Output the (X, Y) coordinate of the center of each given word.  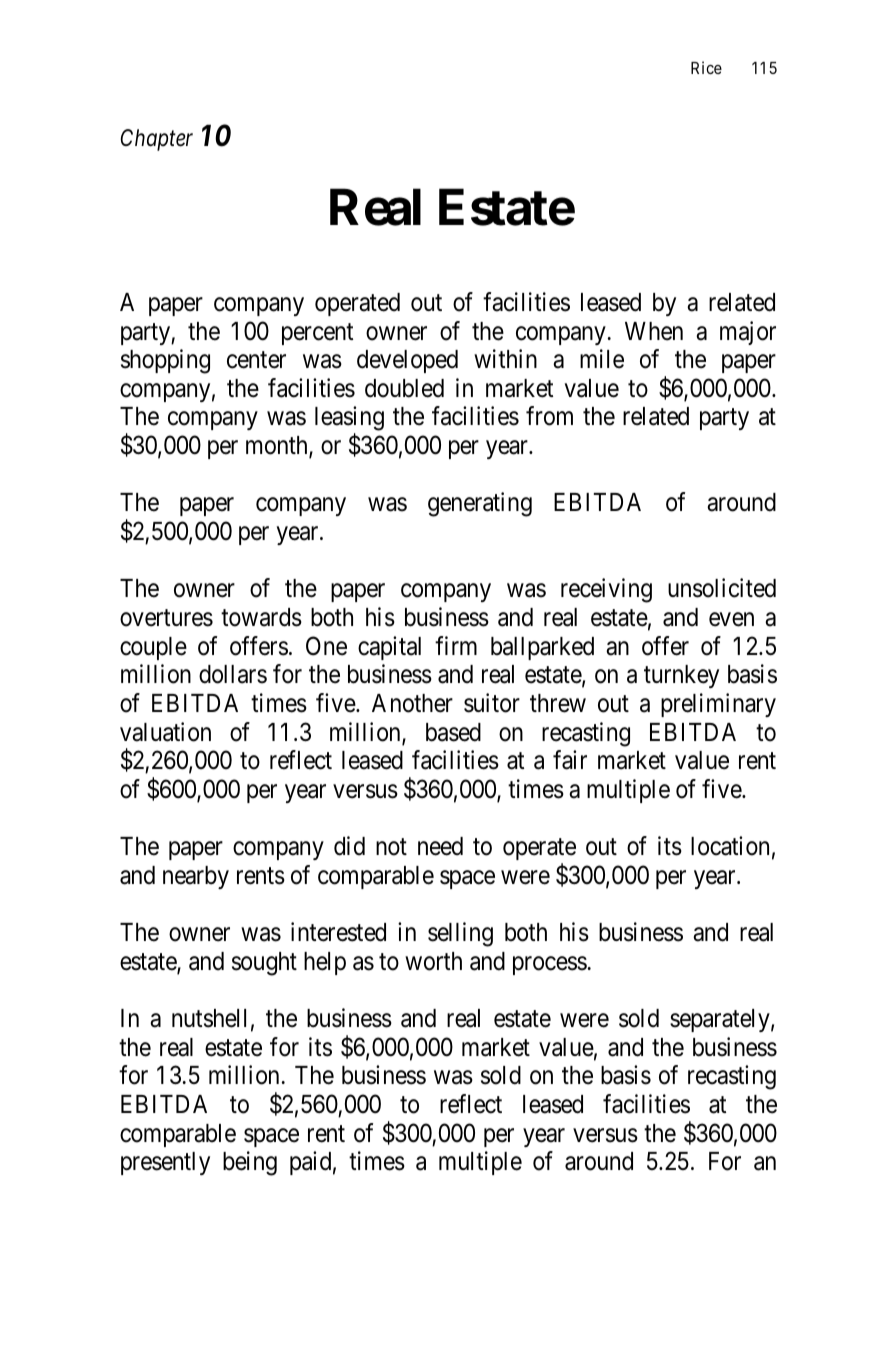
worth (433, 961)
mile (602, 359)
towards (261, 617)
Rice (706, 67)
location (730, 846)
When (654, 331)
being (250, 1163)
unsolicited (722, 588)
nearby (196, 877)
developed (407, 361)
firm (456, 645)
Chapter (156, 140)
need (440, 846)
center (256, 360)
